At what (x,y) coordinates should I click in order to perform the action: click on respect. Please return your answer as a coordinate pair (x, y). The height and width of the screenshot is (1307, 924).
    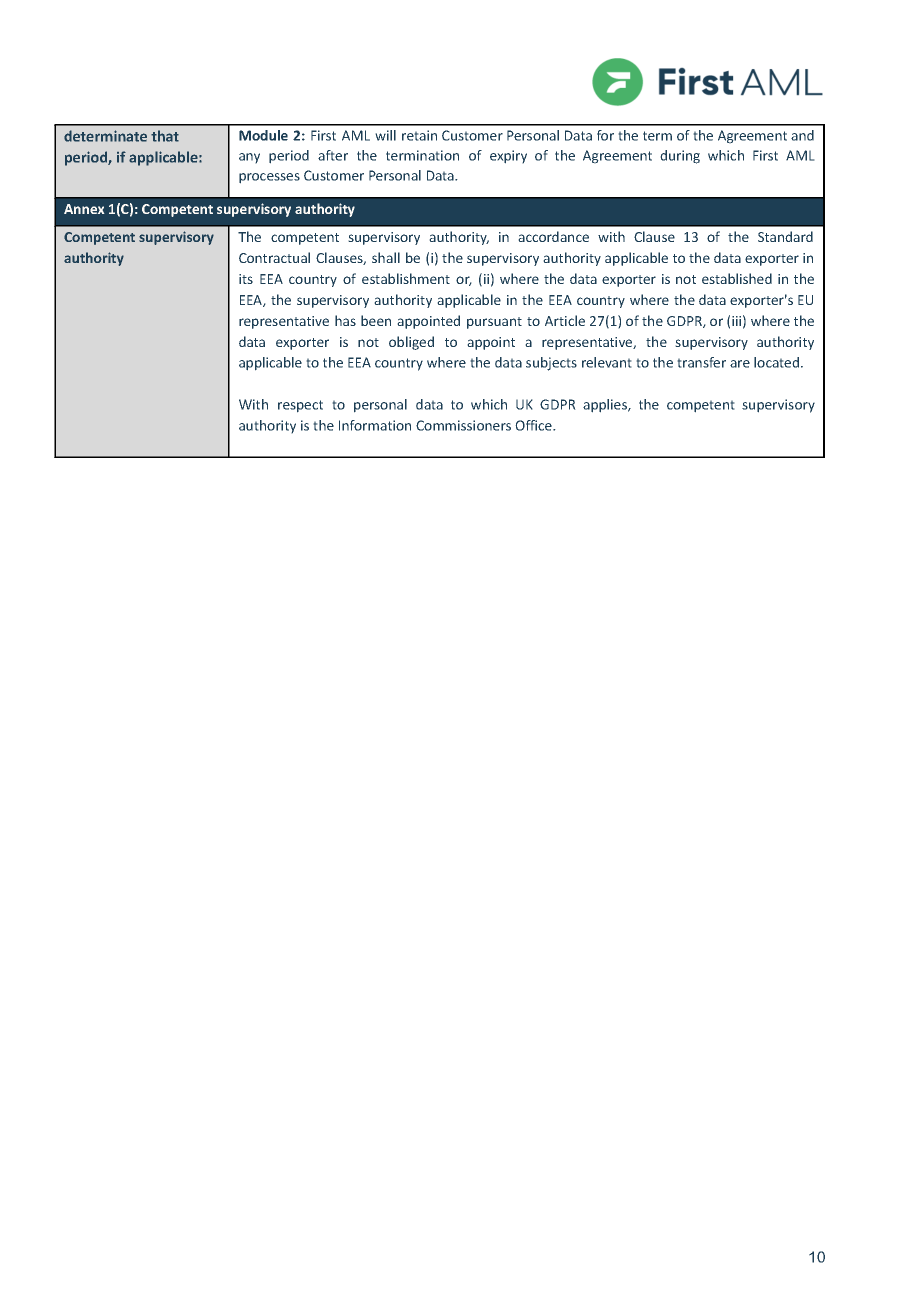
    Looking at the image, I should click on (300, 406).
